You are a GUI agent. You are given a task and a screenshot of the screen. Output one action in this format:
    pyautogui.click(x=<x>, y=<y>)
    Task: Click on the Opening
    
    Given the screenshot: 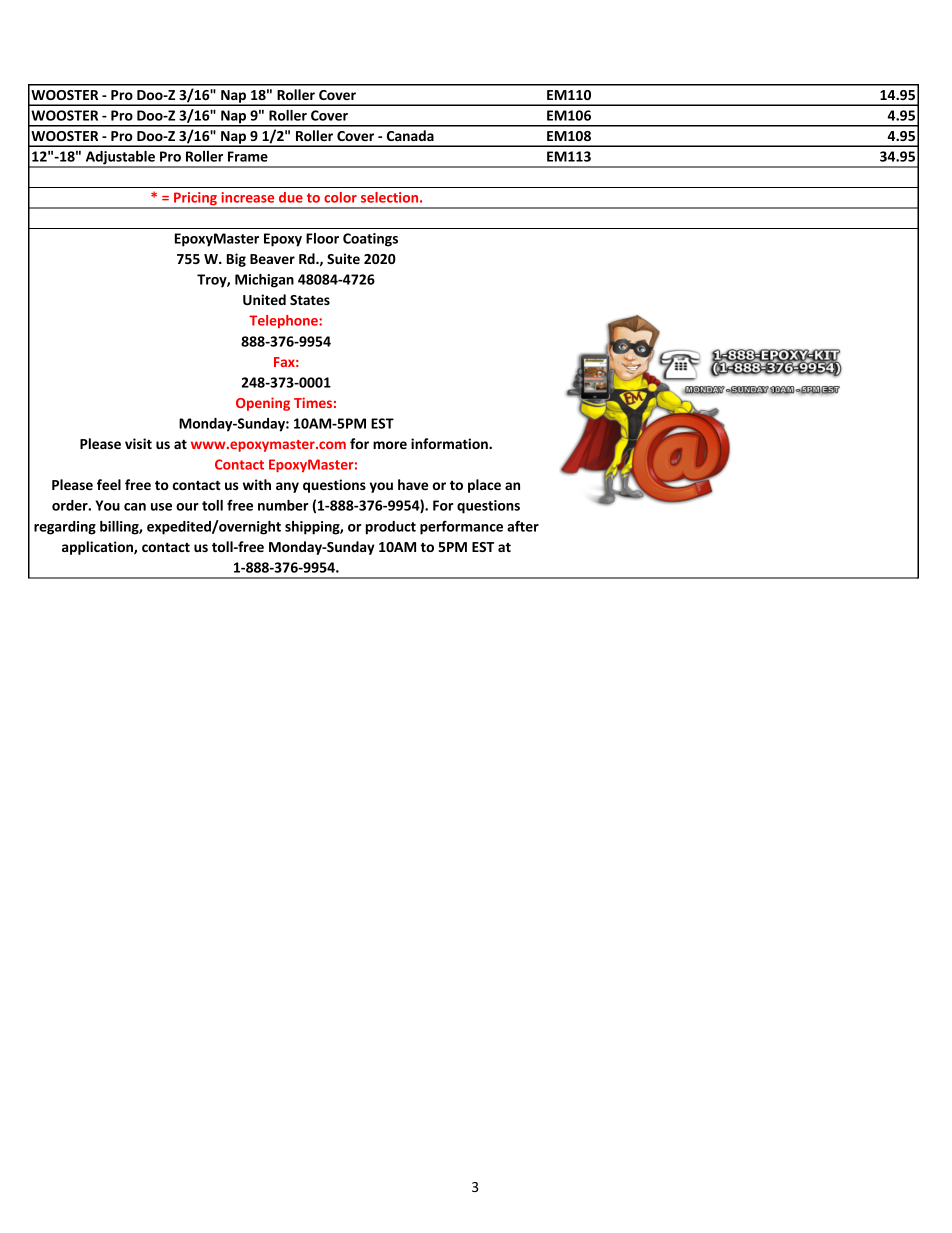 What is the action you would take?
    pyautogui.click(x=263, y=404)
